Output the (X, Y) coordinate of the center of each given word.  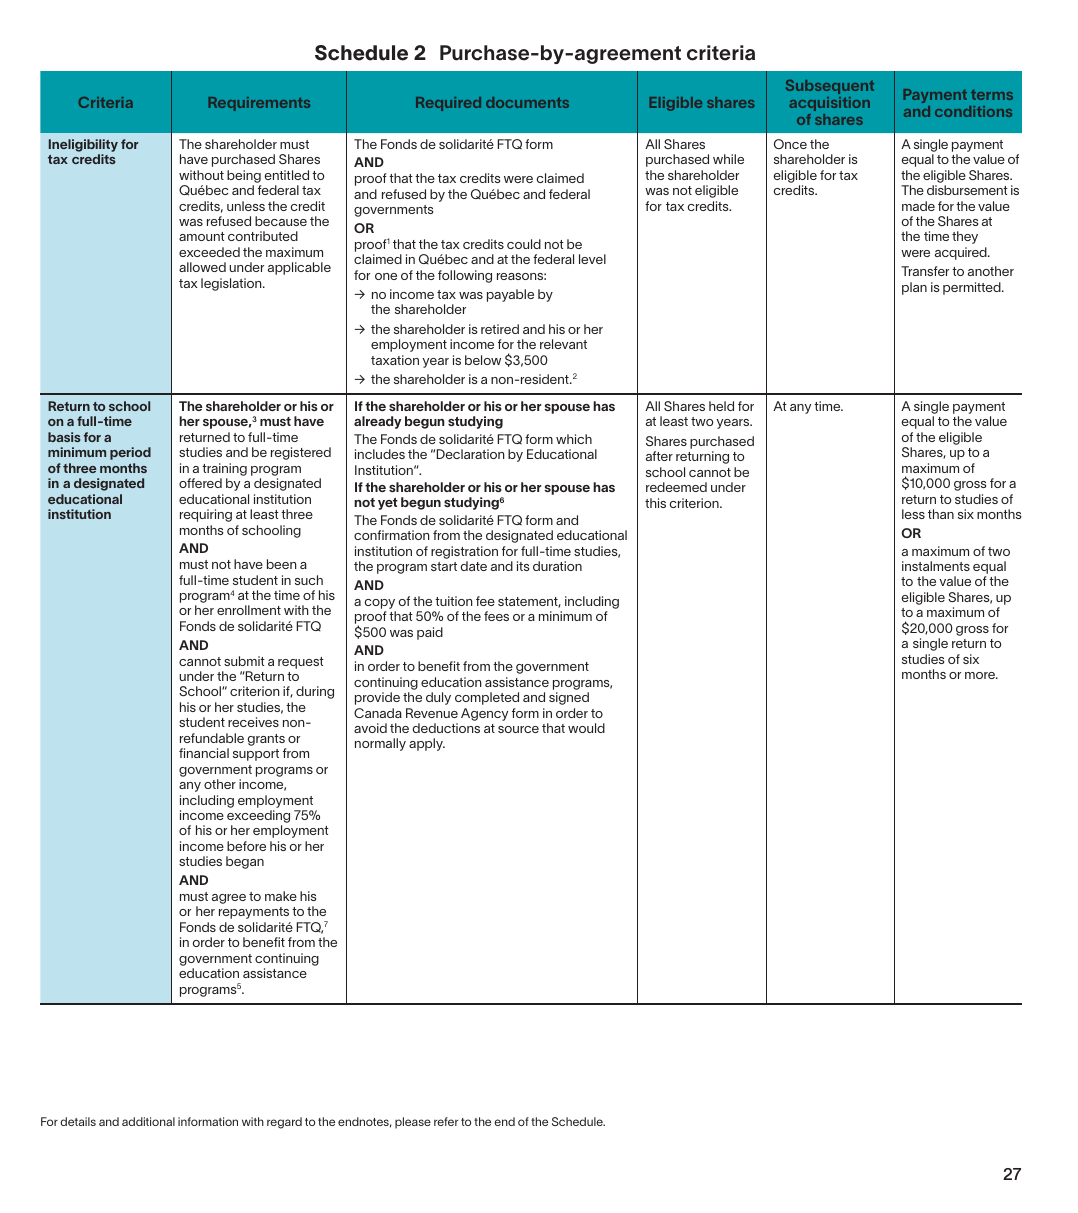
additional (148, 1121)
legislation (232, 284)
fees (496, 616)
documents (527, 102)
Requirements (259, 104)
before (246, 846)
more (981, 675)
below (483, 360)
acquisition (829, 104)
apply (427, 744)
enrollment (249, 610)
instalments (936, 566)
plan (914, 288)
